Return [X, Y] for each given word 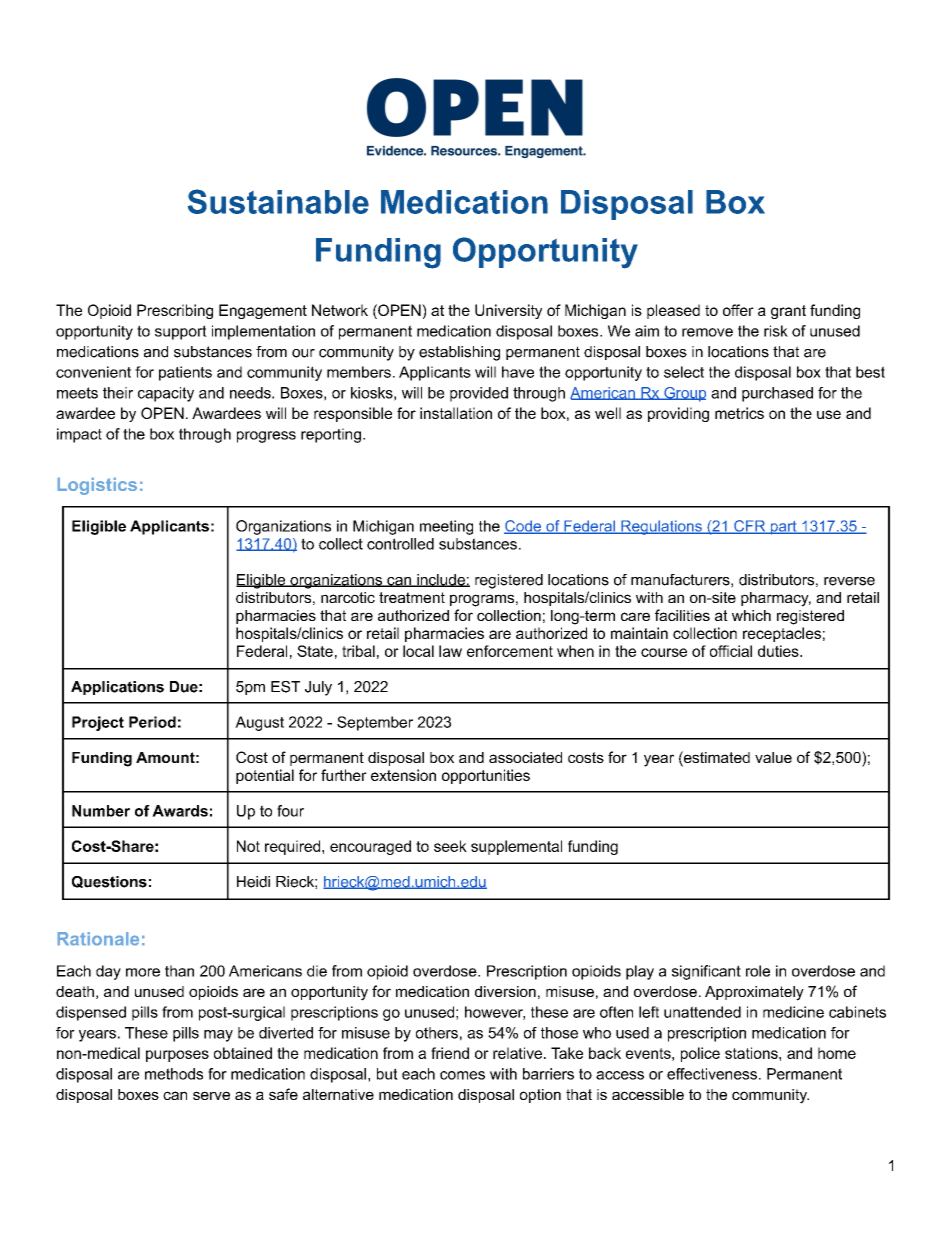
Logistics [97, 486]
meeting [446, 527]
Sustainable [278, 201]
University [508, 311]
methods [174, 1074]
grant [788, 312]
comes [462, 1075]
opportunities [486, 776]
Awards [180, 811]
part [783, 528]
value [773, 757]
